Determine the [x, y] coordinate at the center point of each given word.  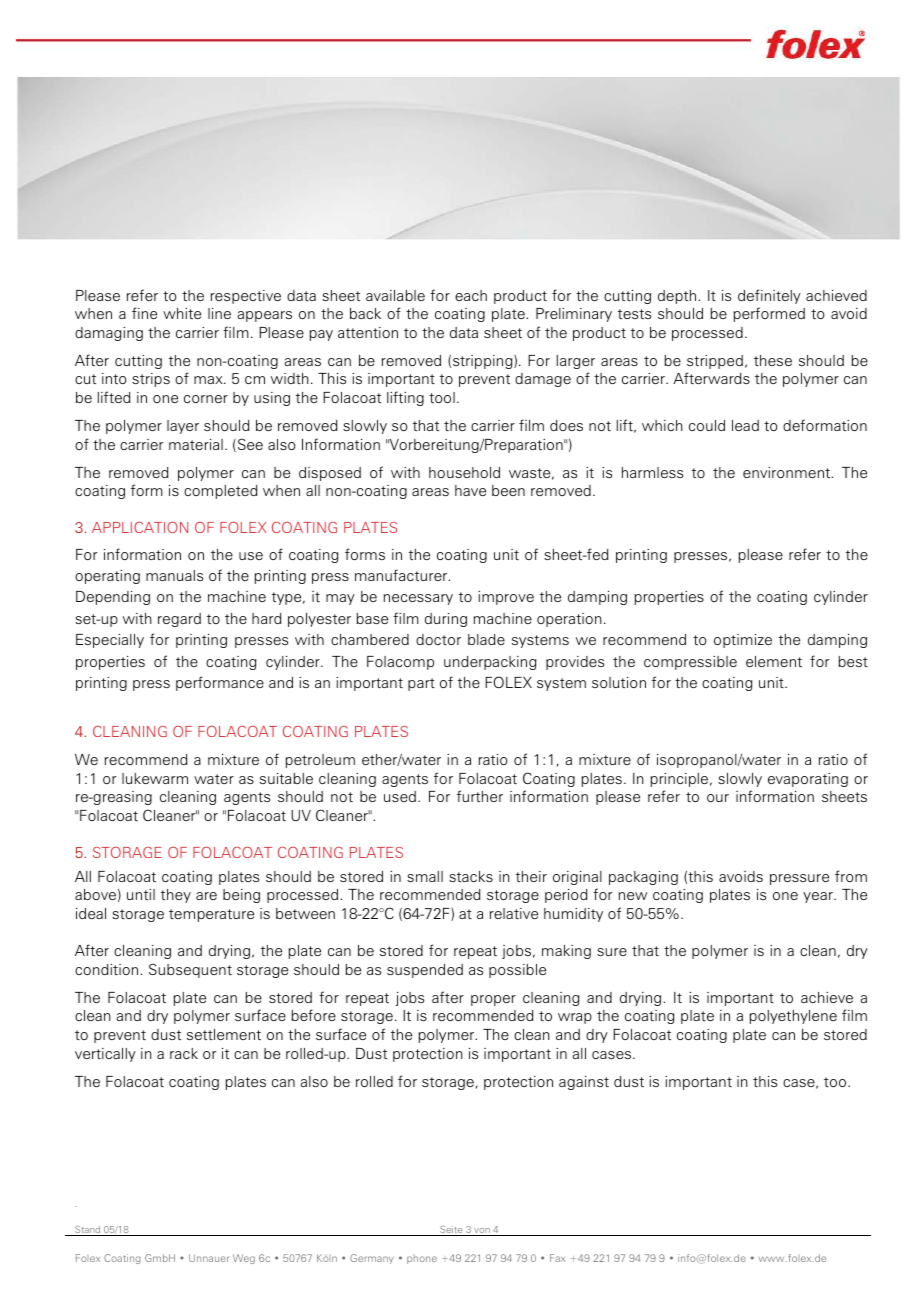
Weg [244, 1259]
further [480, 796]
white [182, 313]
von [482, 1232]
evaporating [808, 780]
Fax [557, 1258]
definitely [769, 296]
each [471, 295]
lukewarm [155, 778]
